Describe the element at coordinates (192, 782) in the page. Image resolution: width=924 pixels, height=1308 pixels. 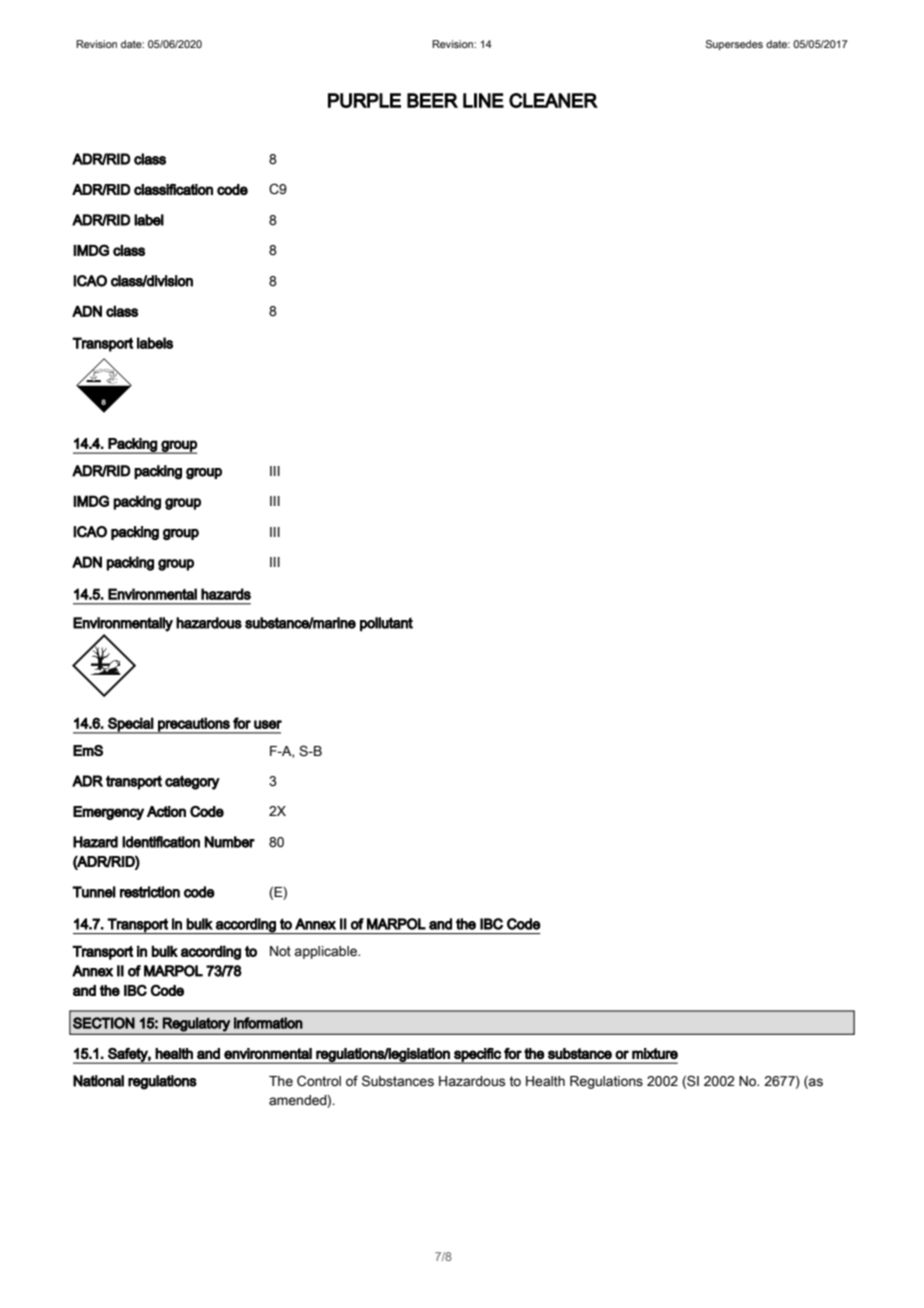
I see `category` at that location.
